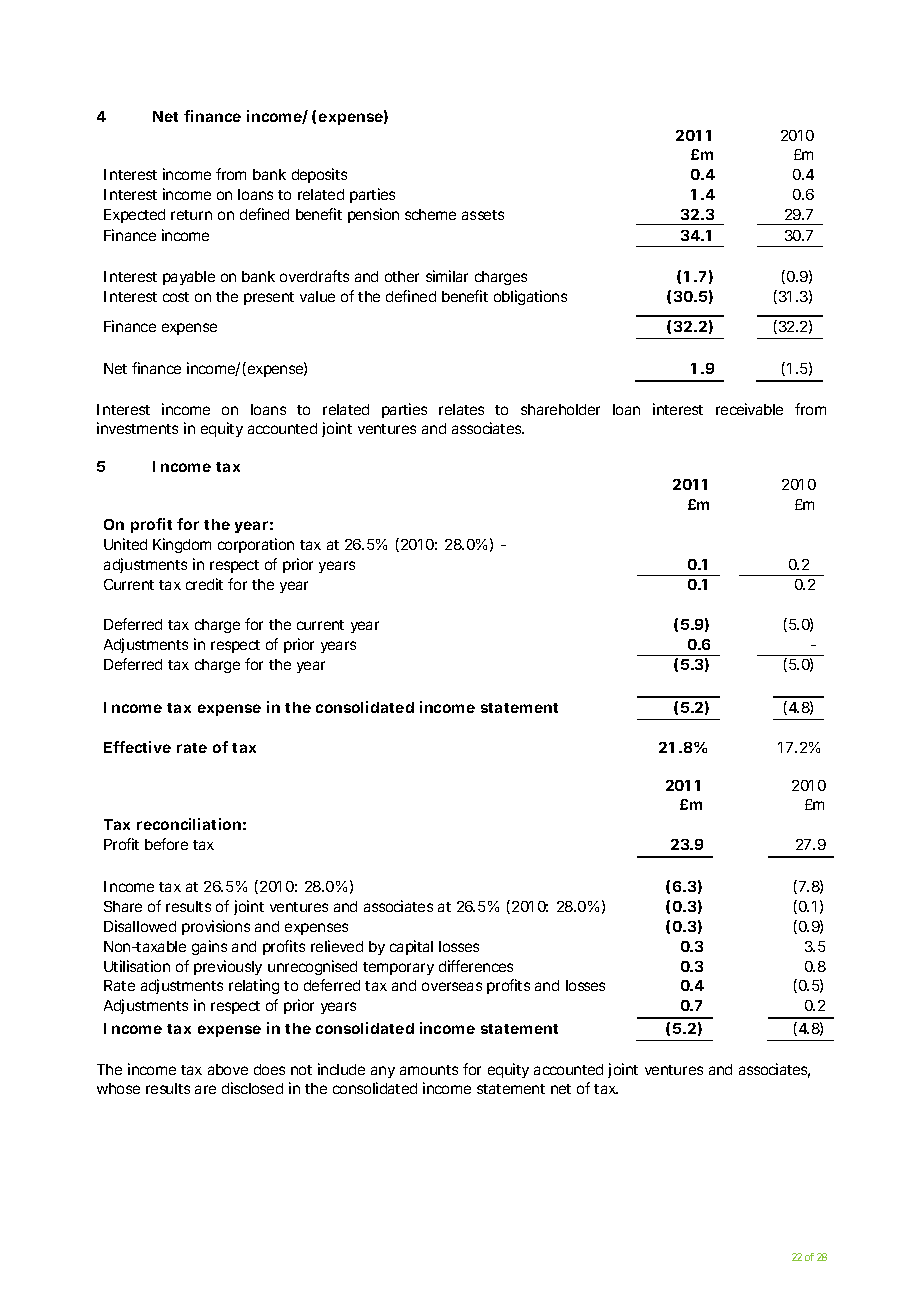  I want to click on relates, so click(461, 409).
